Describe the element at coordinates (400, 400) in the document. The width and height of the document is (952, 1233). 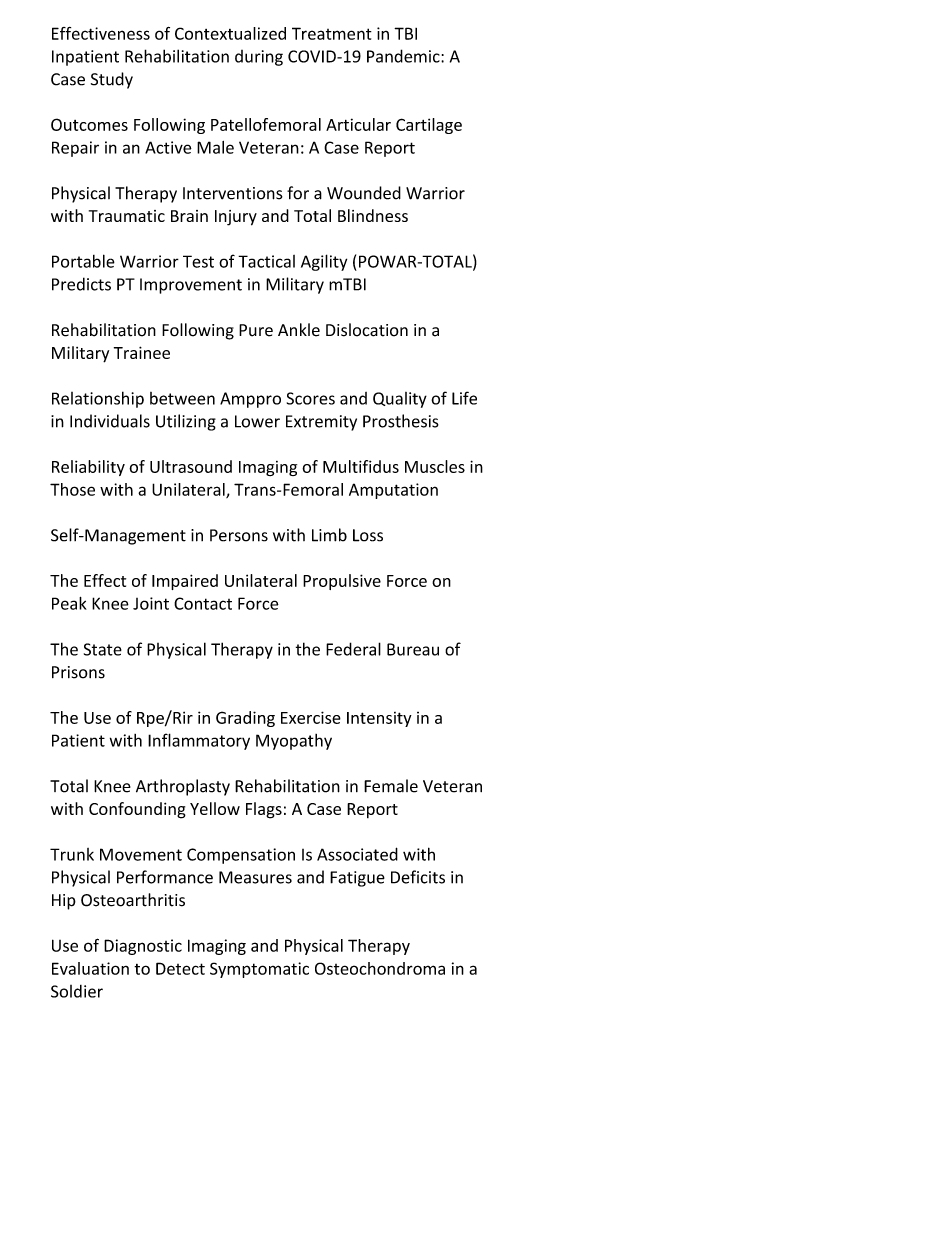
I see `Quality` at that location.
